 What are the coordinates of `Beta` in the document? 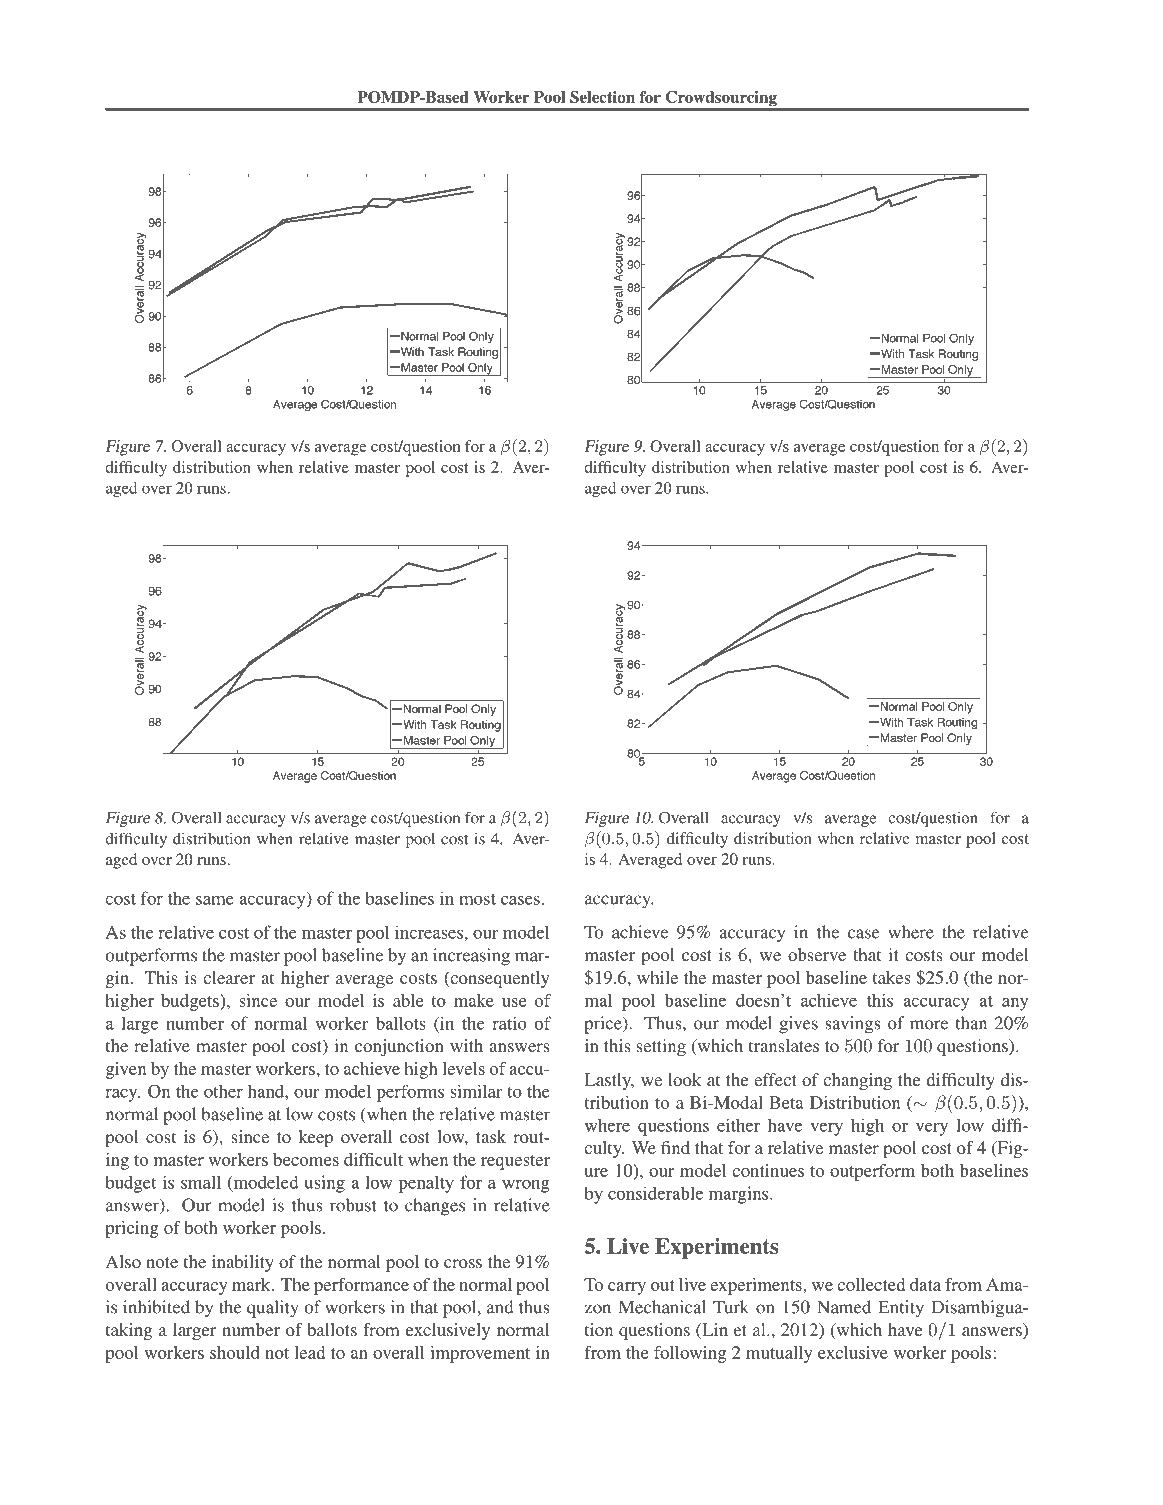 It's located at (786, 1102).
